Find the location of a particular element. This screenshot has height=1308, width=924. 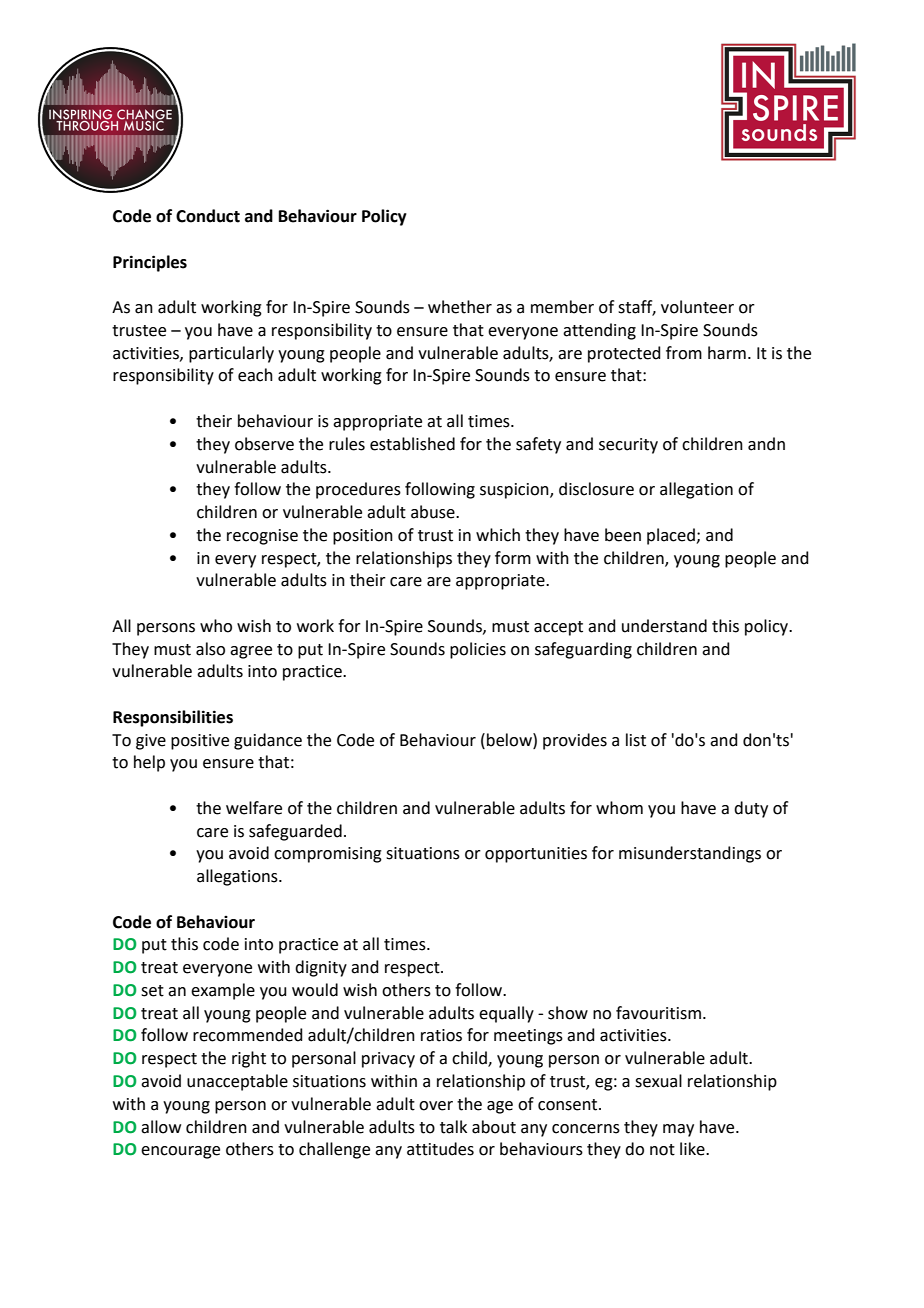

encourage is located at coordinates (180, 1152).
